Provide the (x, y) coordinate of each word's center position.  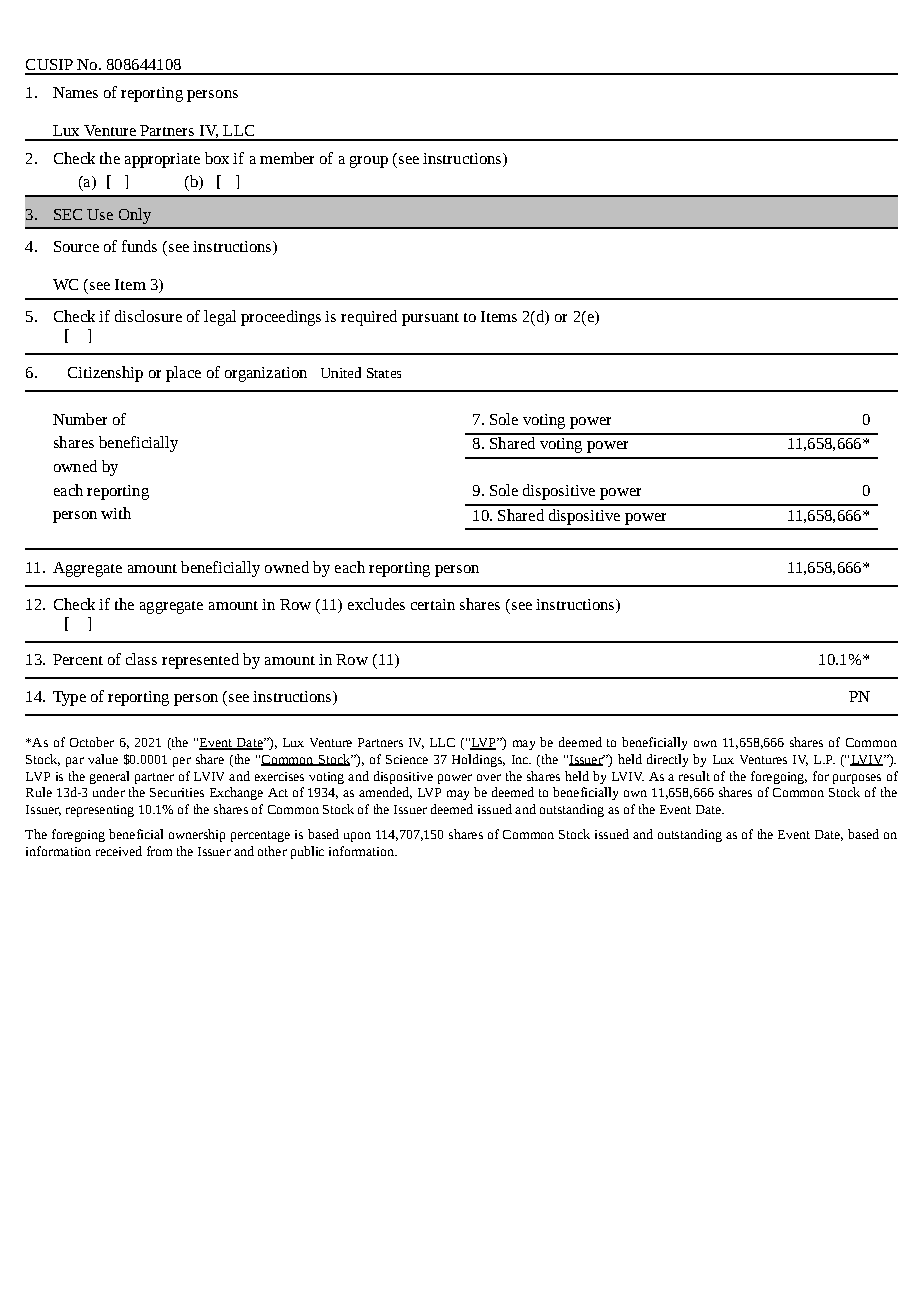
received (119, 851)
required (369, 318)
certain (433, 604)
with (116, 513)
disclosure (148, 316)
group (369, 162)
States (384, 373)
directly (667, 760)
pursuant (430, 319)
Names (75, 92)
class (141, 659)
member (287, 158)
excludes (376, 604)
